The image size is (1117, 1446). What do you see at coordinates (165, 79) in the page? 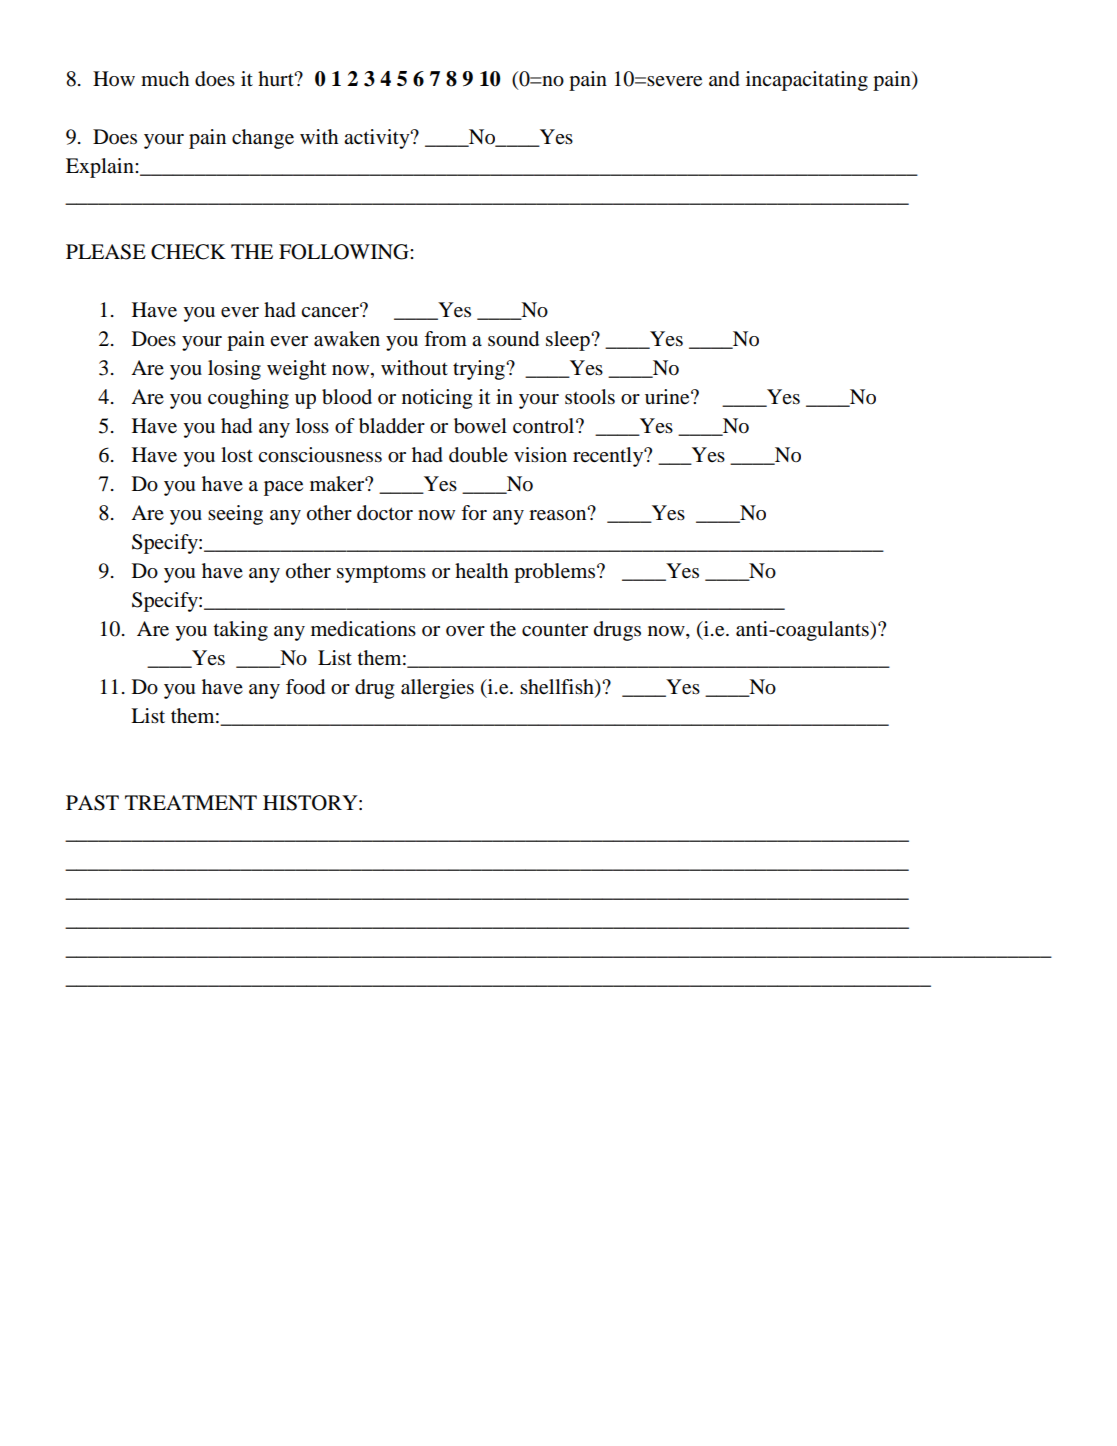
I see `much` at bounding box center [165, 79].
